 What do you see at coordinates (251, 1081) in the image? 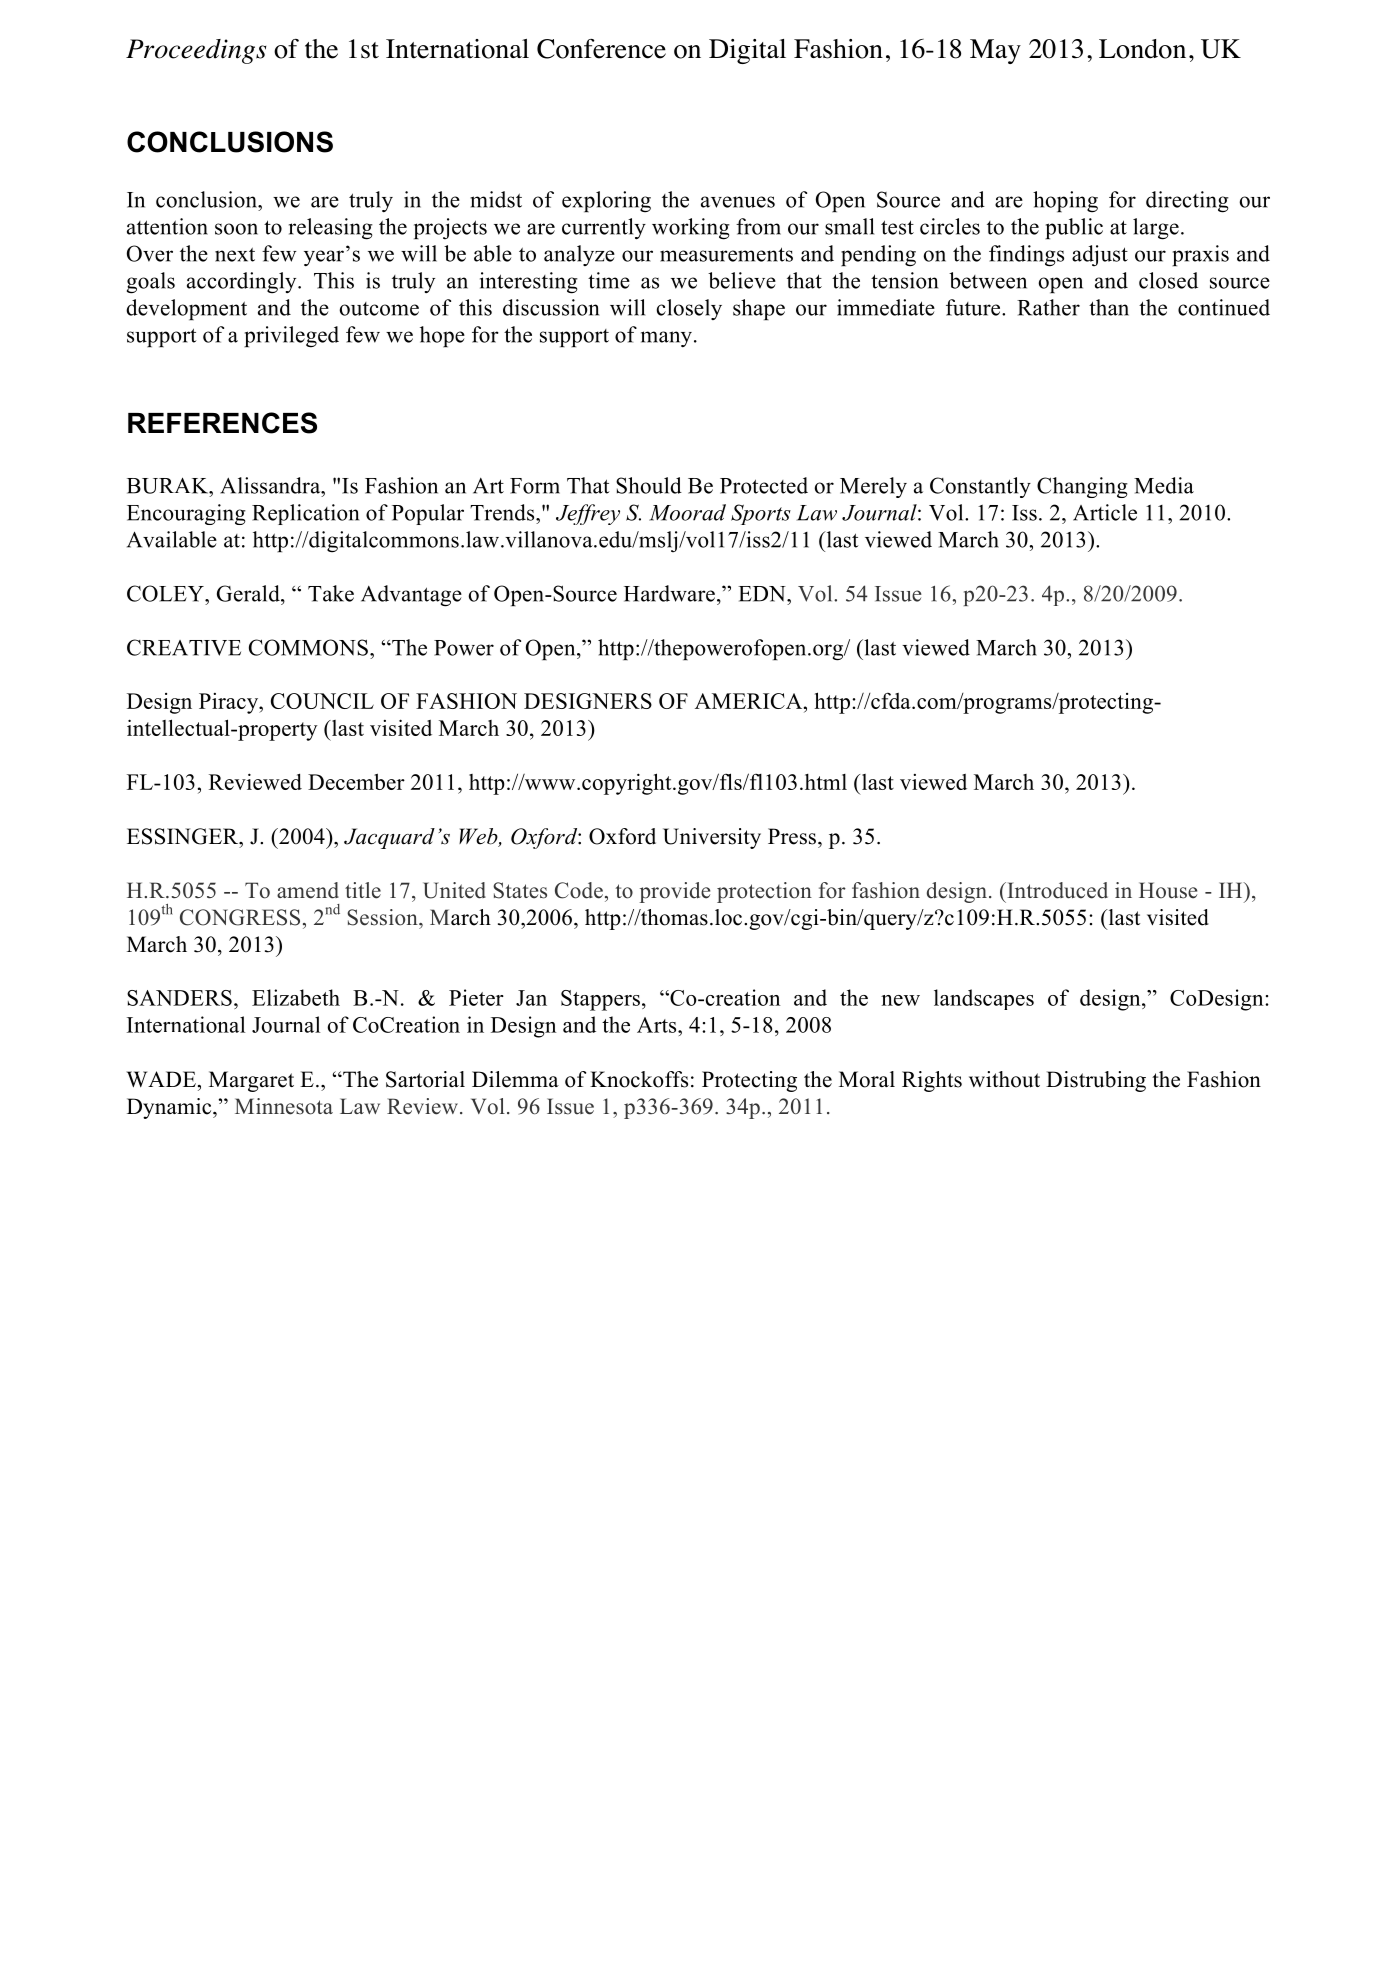
I see `Margaret` at bounding box center [251, 1081].
